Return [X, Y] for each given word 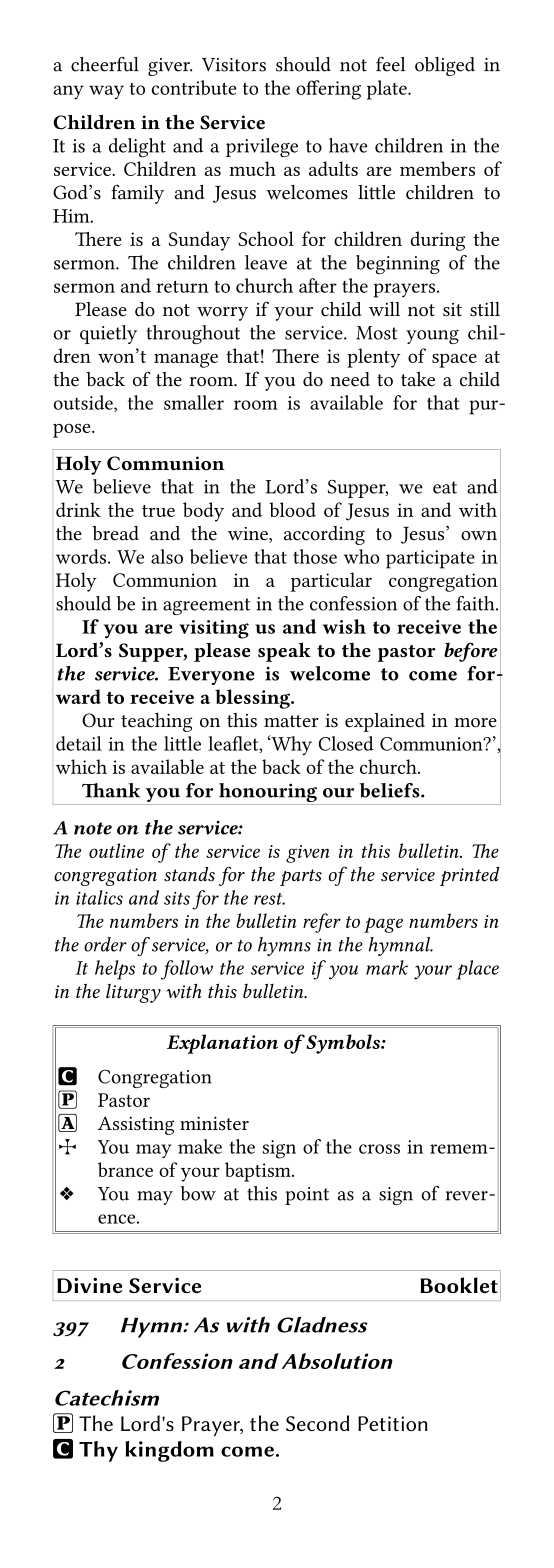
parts [301, 877]
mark [387, 967]
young [432, 337]
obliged [445, 66]
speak [284, 652]
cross [379, 1149]
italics [99, 897]
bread [115, 533]
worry [222, 314]
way [106, 92]
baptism [259, 1172]
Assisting [136, 1125]
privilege [262, 148]
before [471, 652]
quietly [108, 334]
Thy [98, 1451]
